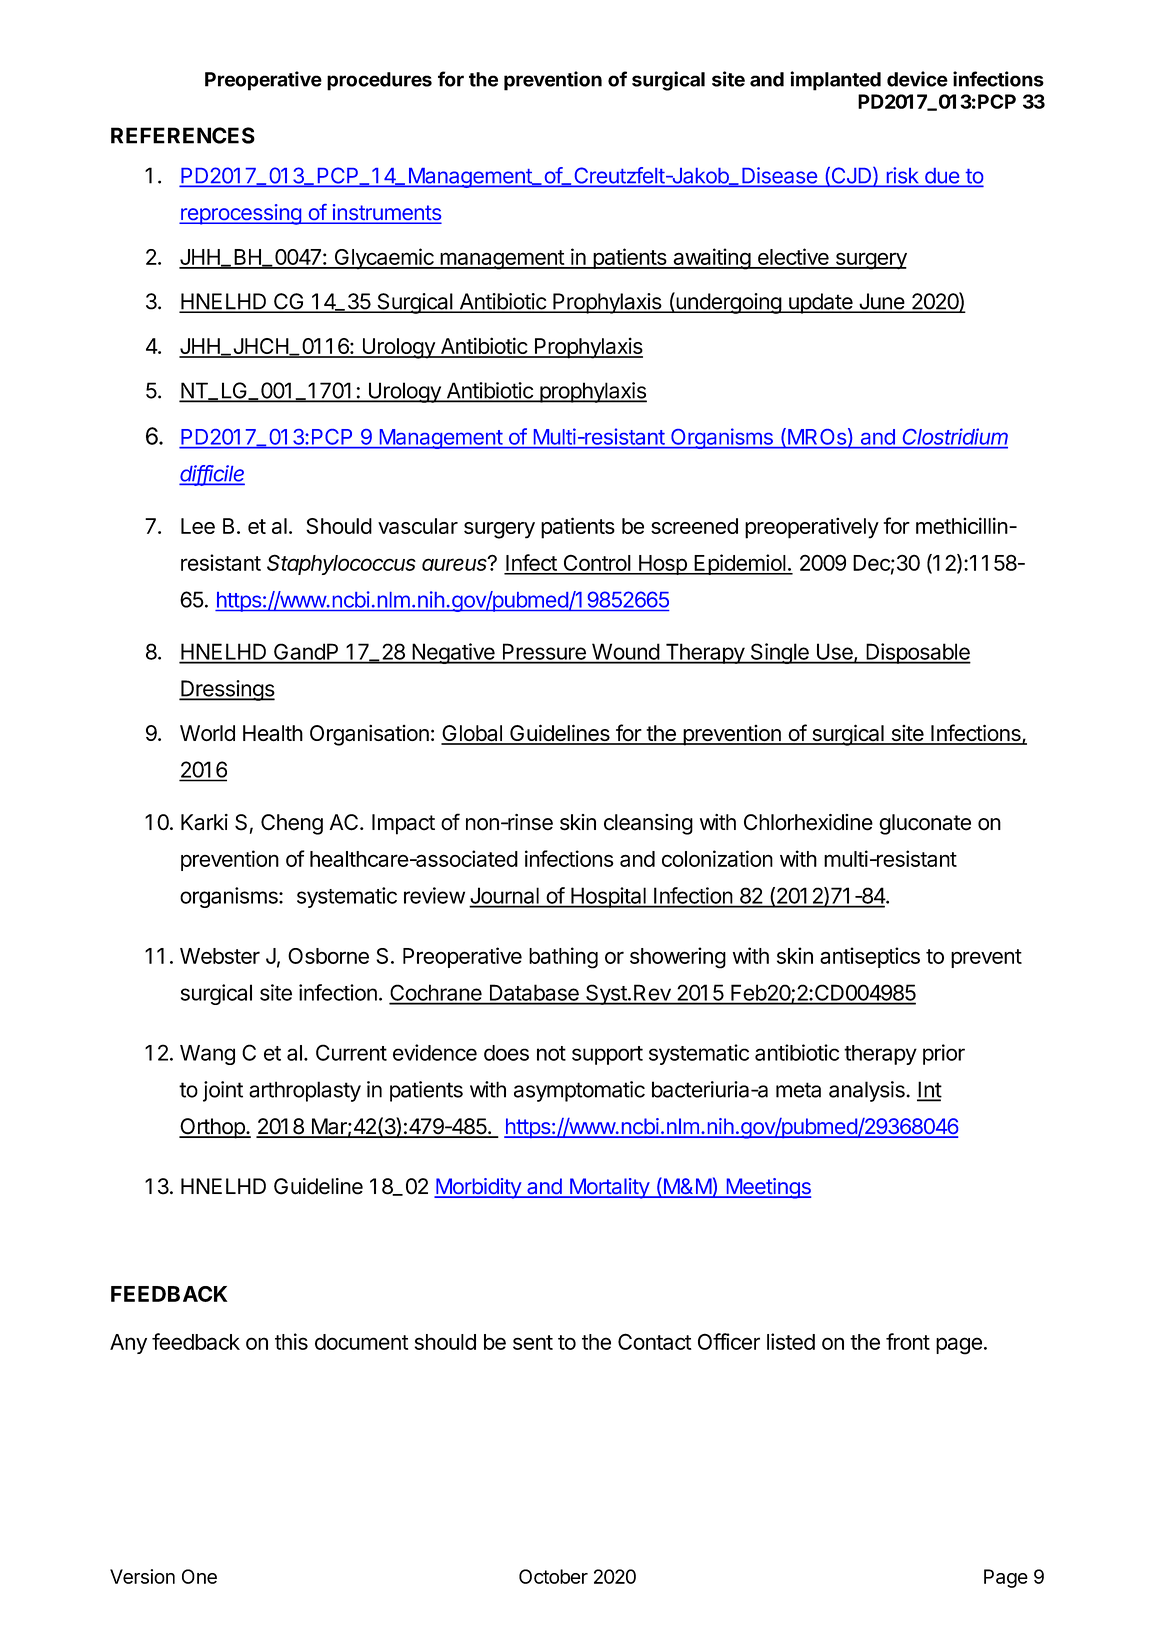 This page has height=1632, width=1154. What do you see at coordinates (767, 1188) in the page?
I see `Meetings` at bounding box center [767, 1188].
